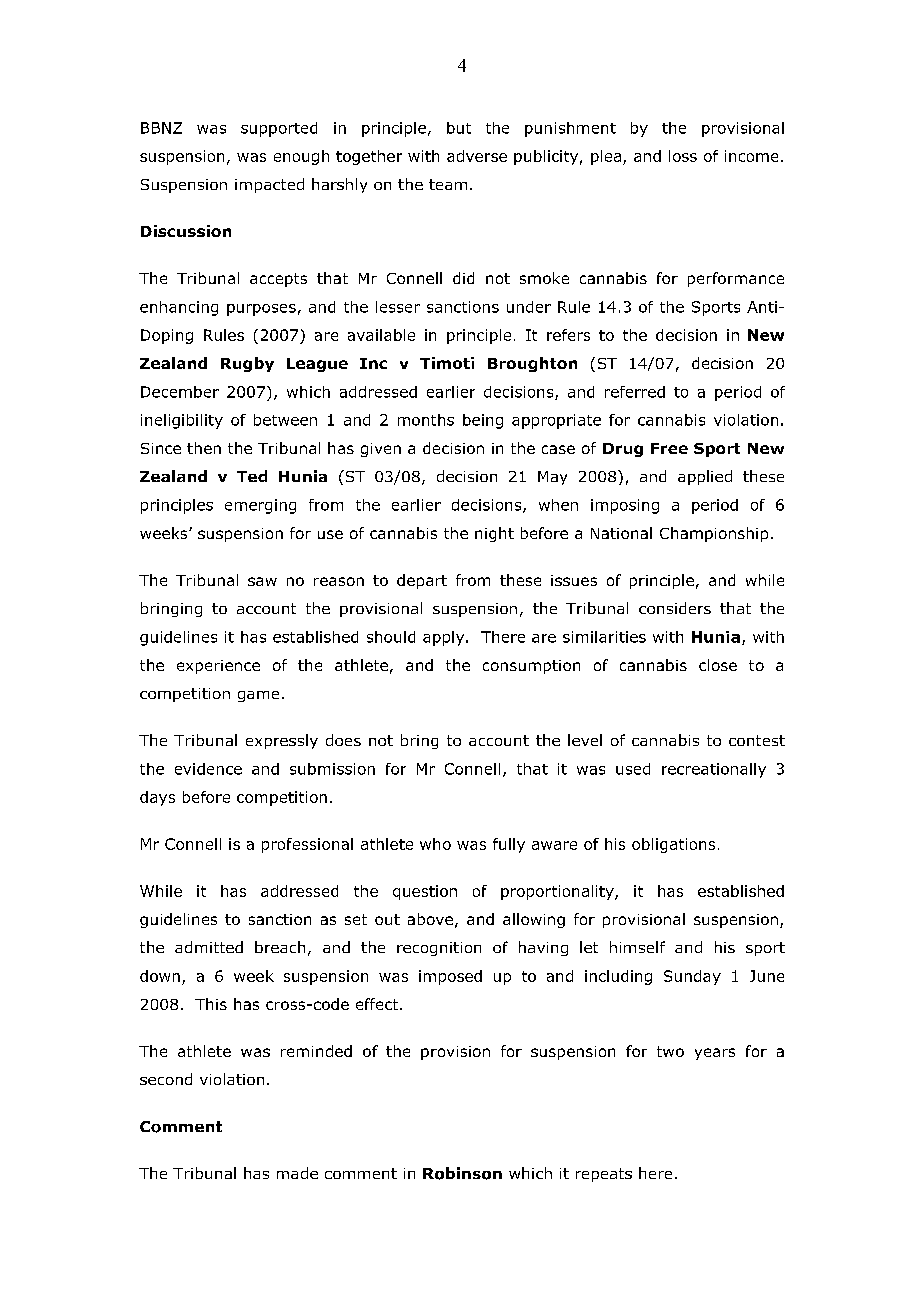 The width and height of the screenshot is (924, 1308). Describe the element at coordinates (705, 477) in the screenshot. I see `applied` at that location.
